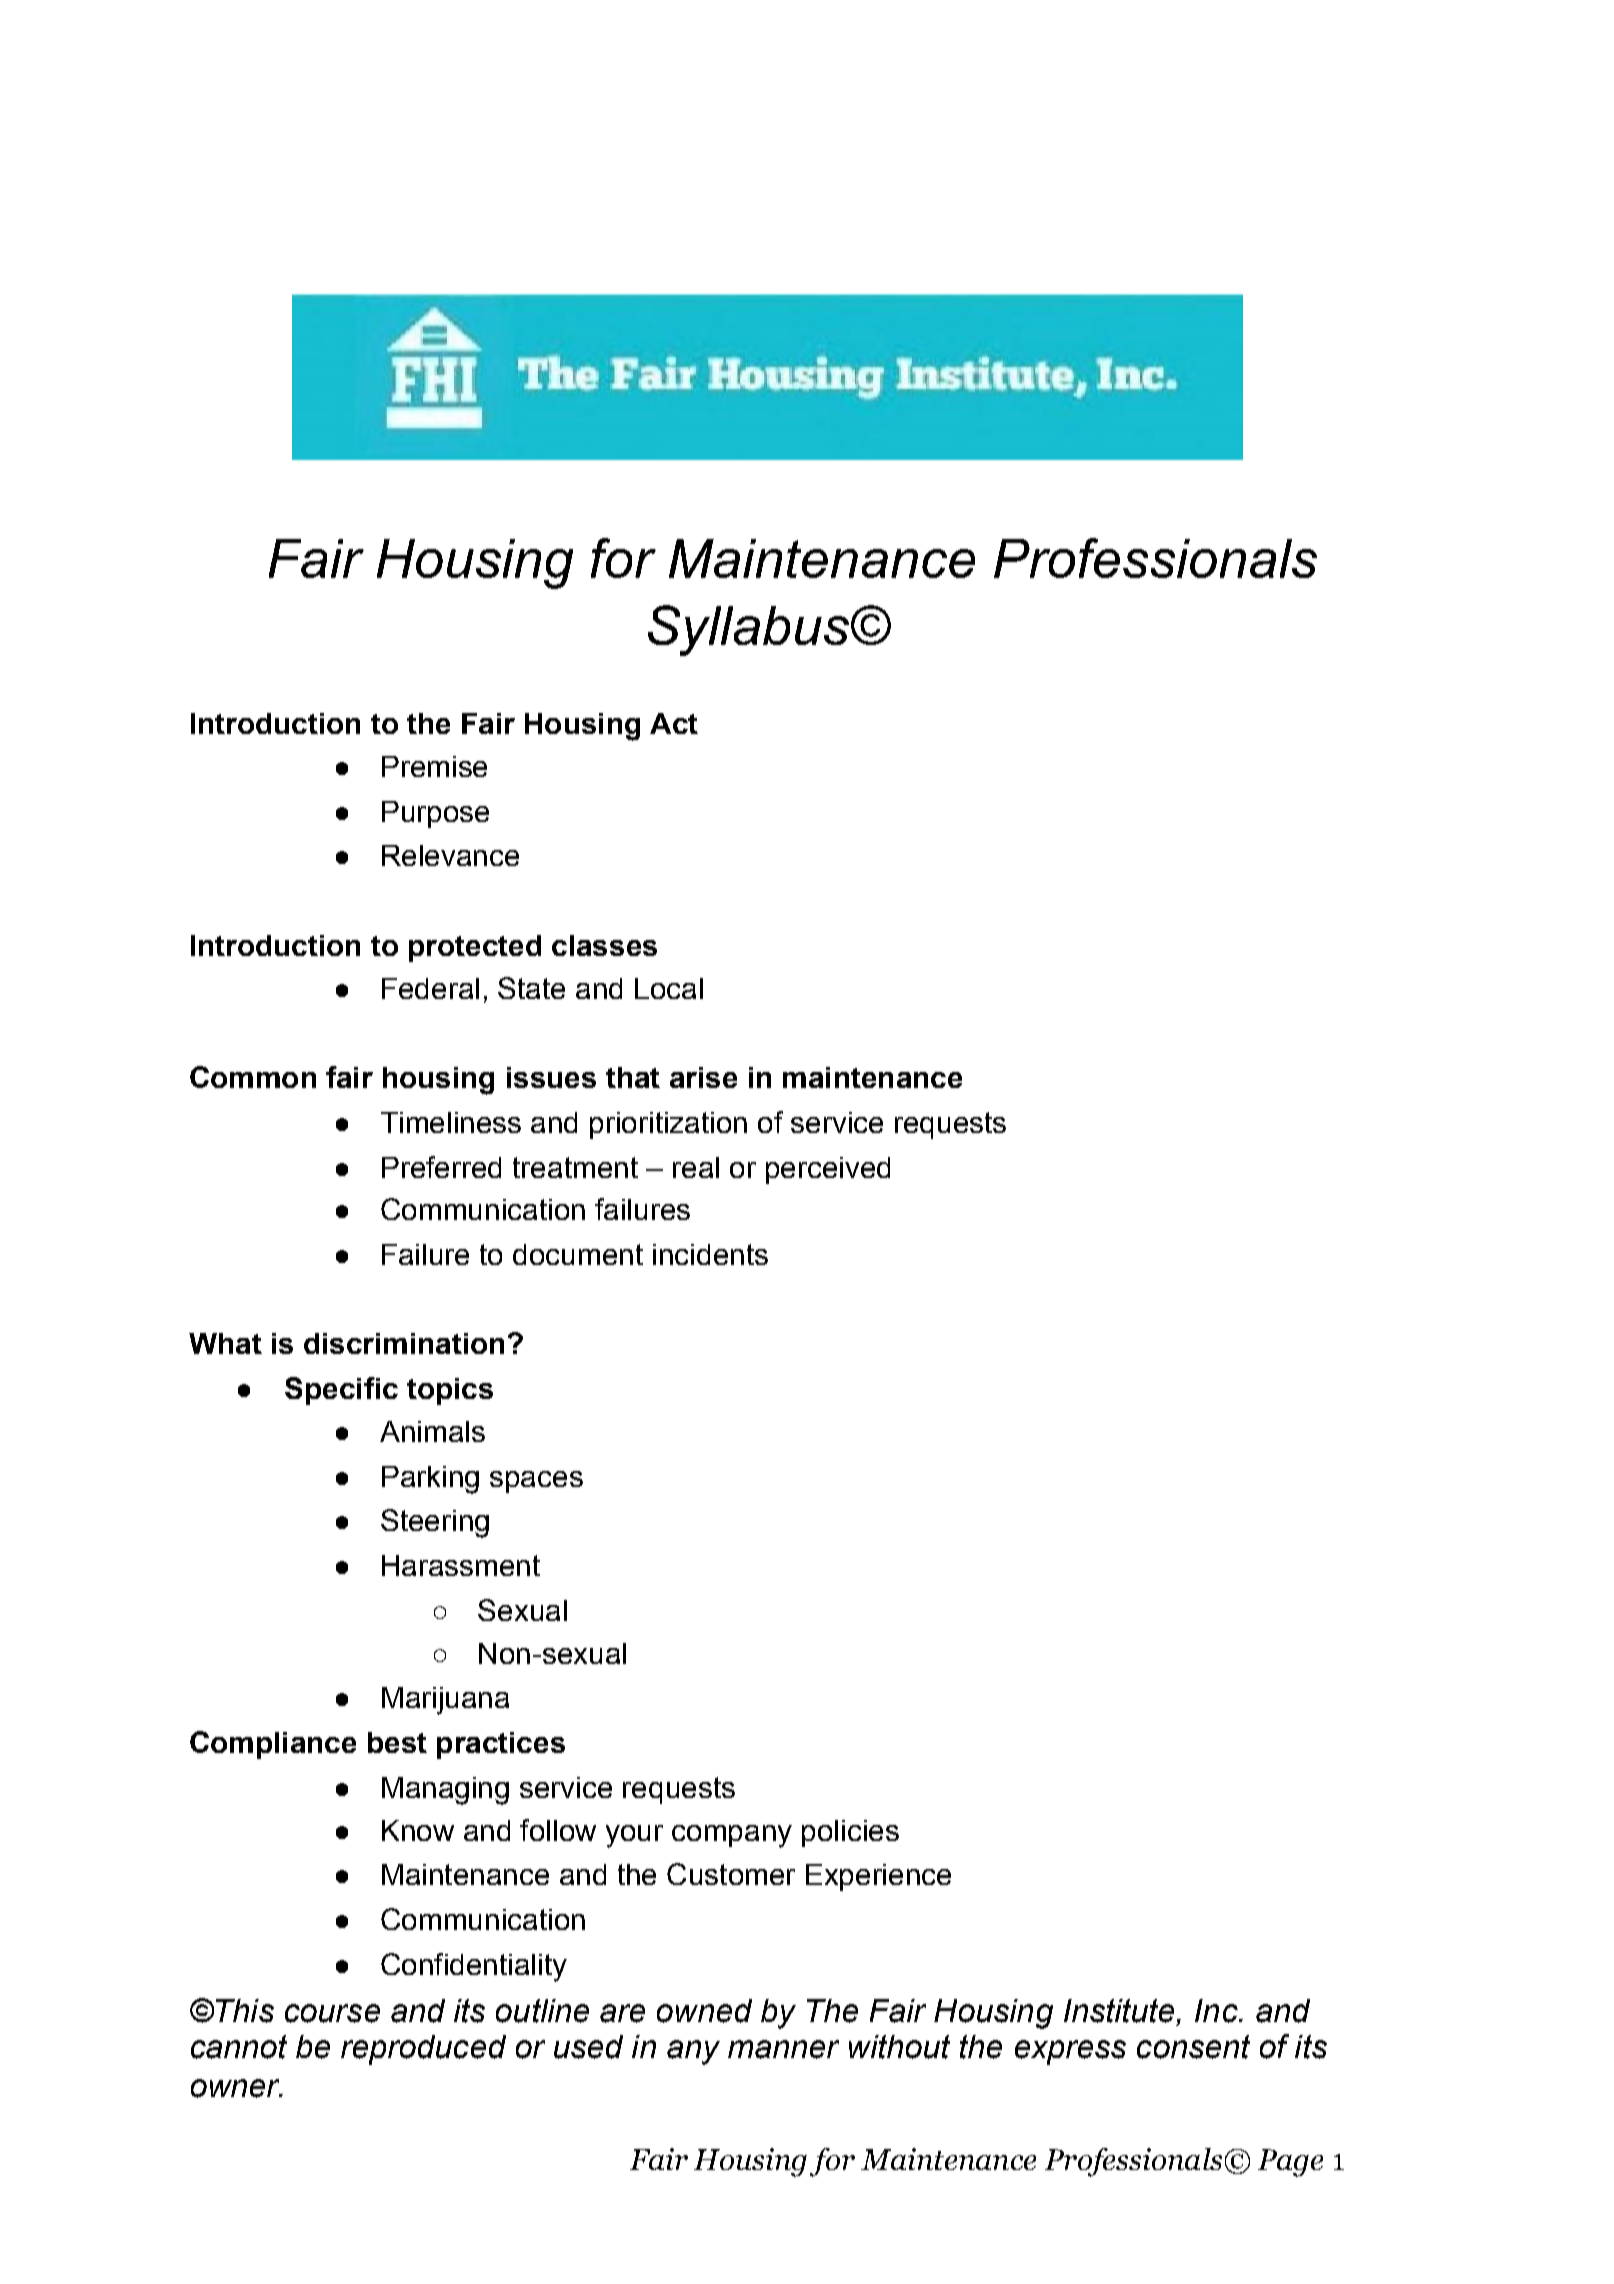 This screenshot has height=2284, width=1614. What do you see at coordinates (850, 1833) in the screenshot?
I see `policies` at bounding box center [850, 1833].
